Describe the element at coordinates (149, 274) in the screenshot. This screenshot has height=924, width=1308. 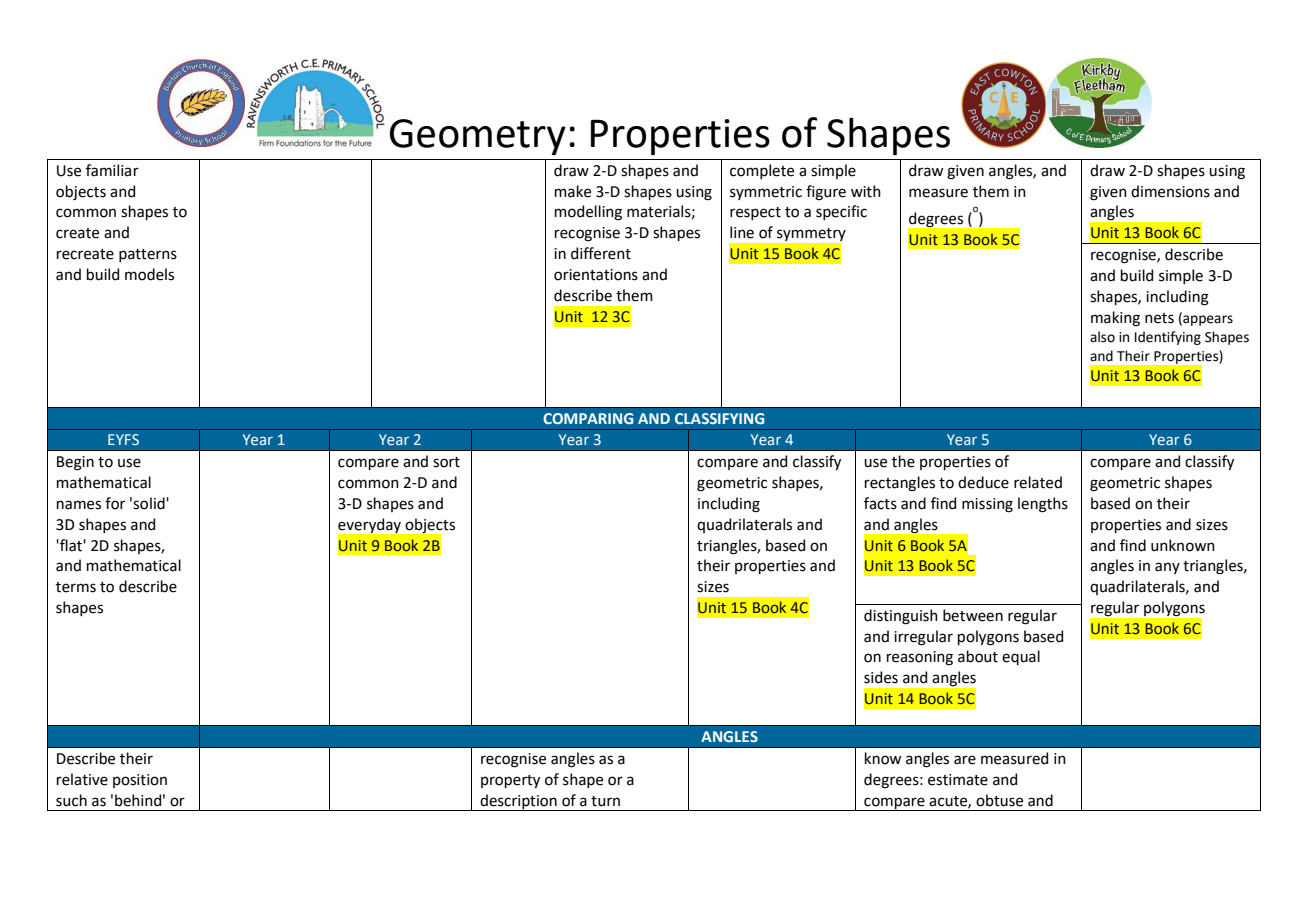
I see `models` at that location.
